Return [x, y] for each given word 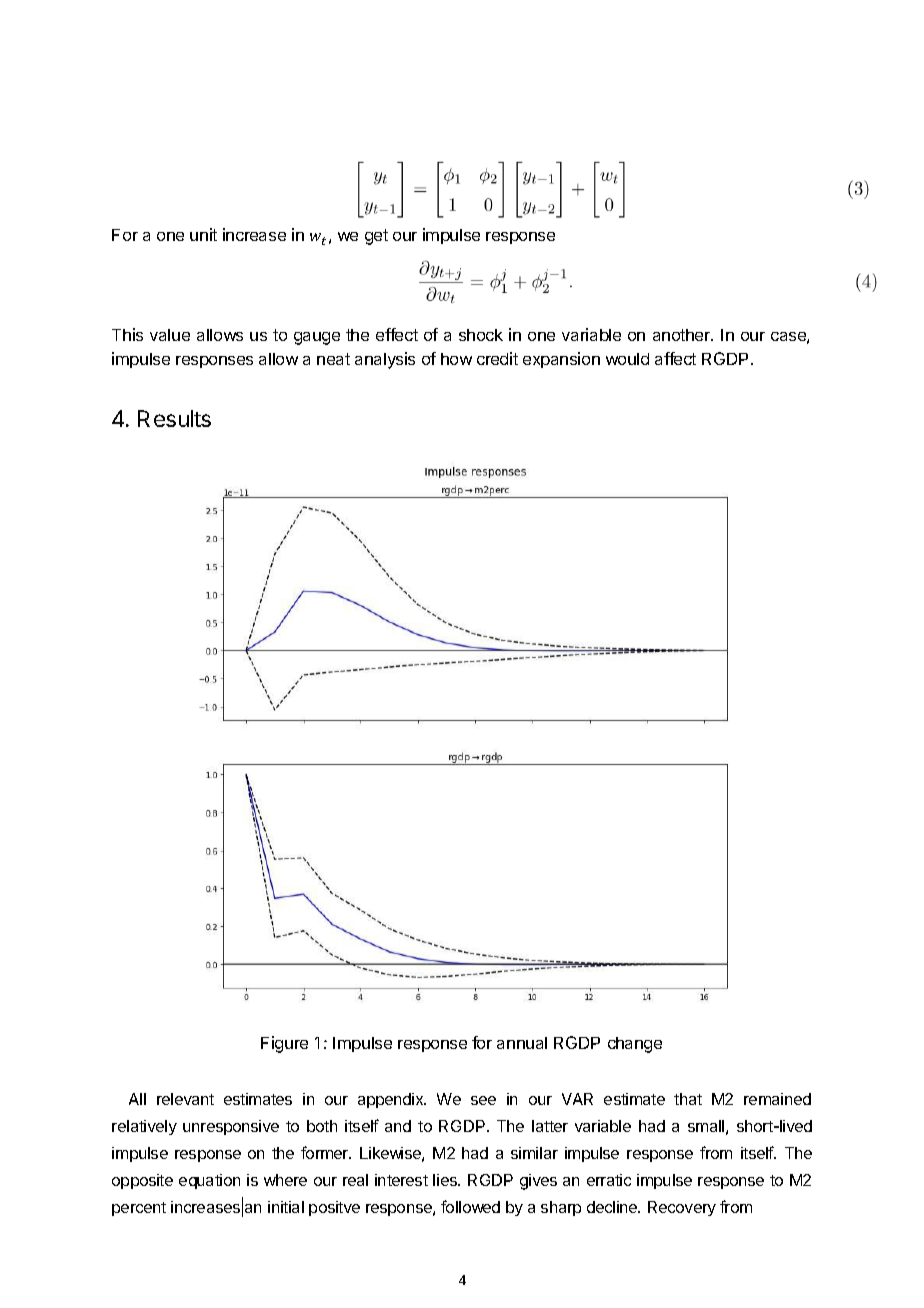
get [376, 237]
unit [203, 234]
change [635, 1045]
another [683, 335]
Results [174, 418]
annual [522, 1043]
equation [209, 1181]
